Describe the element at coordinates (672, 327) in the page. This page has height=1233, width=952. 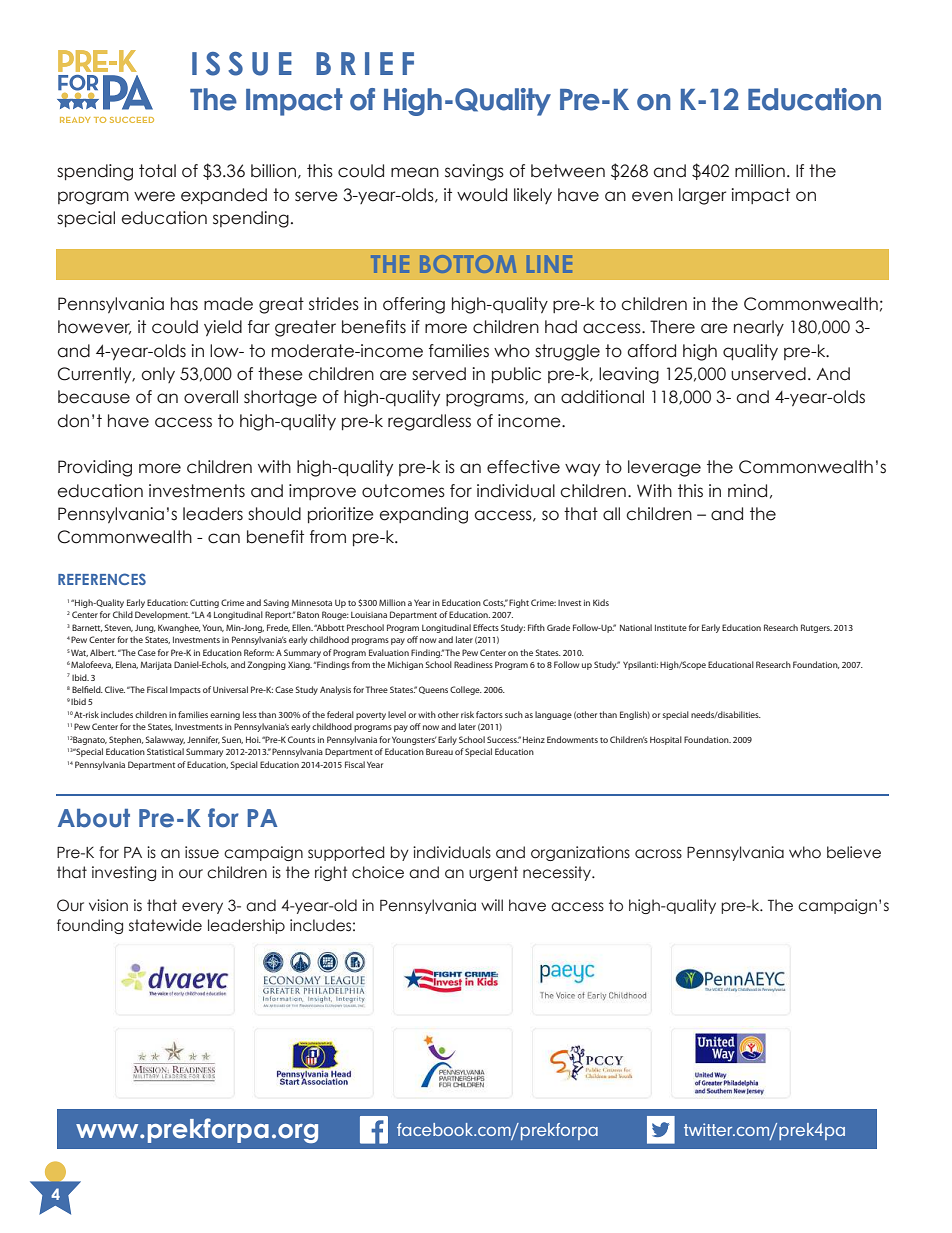
I see `There` at that location.
